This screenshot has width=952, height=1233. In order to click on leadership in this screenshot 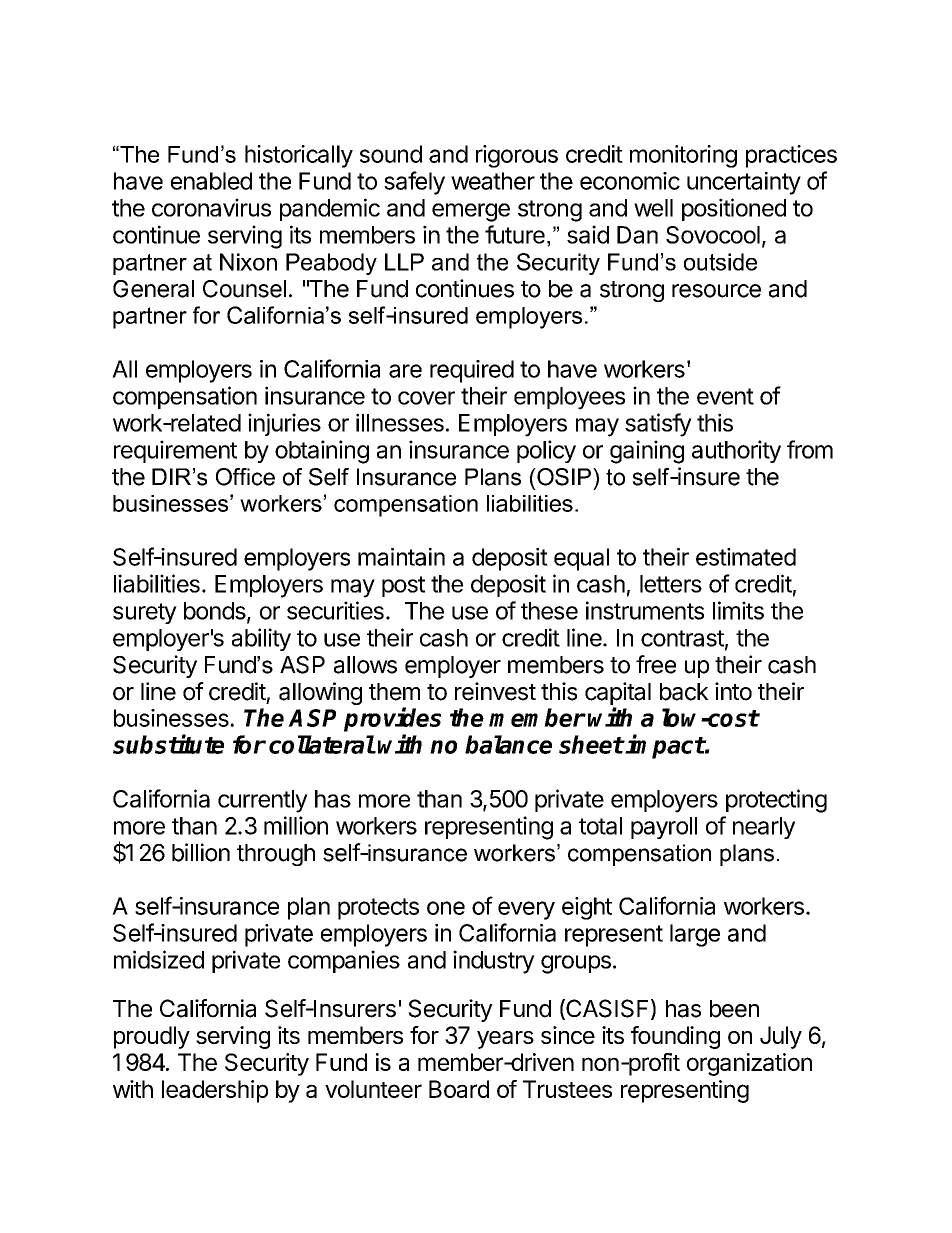, I will do `click(215, 1091)`.
